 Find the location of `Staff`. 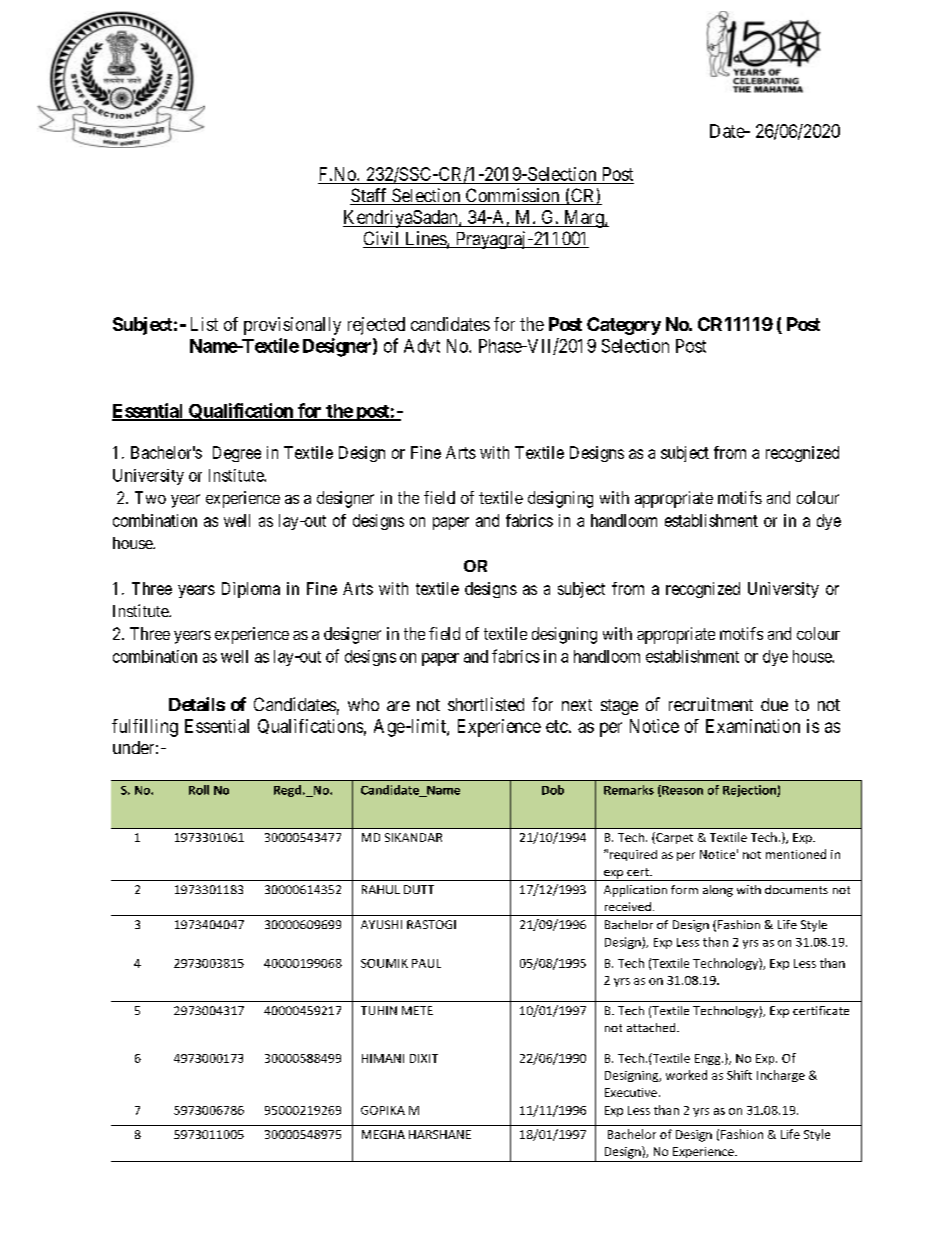

Staff is located at coordinates (370, 196).
